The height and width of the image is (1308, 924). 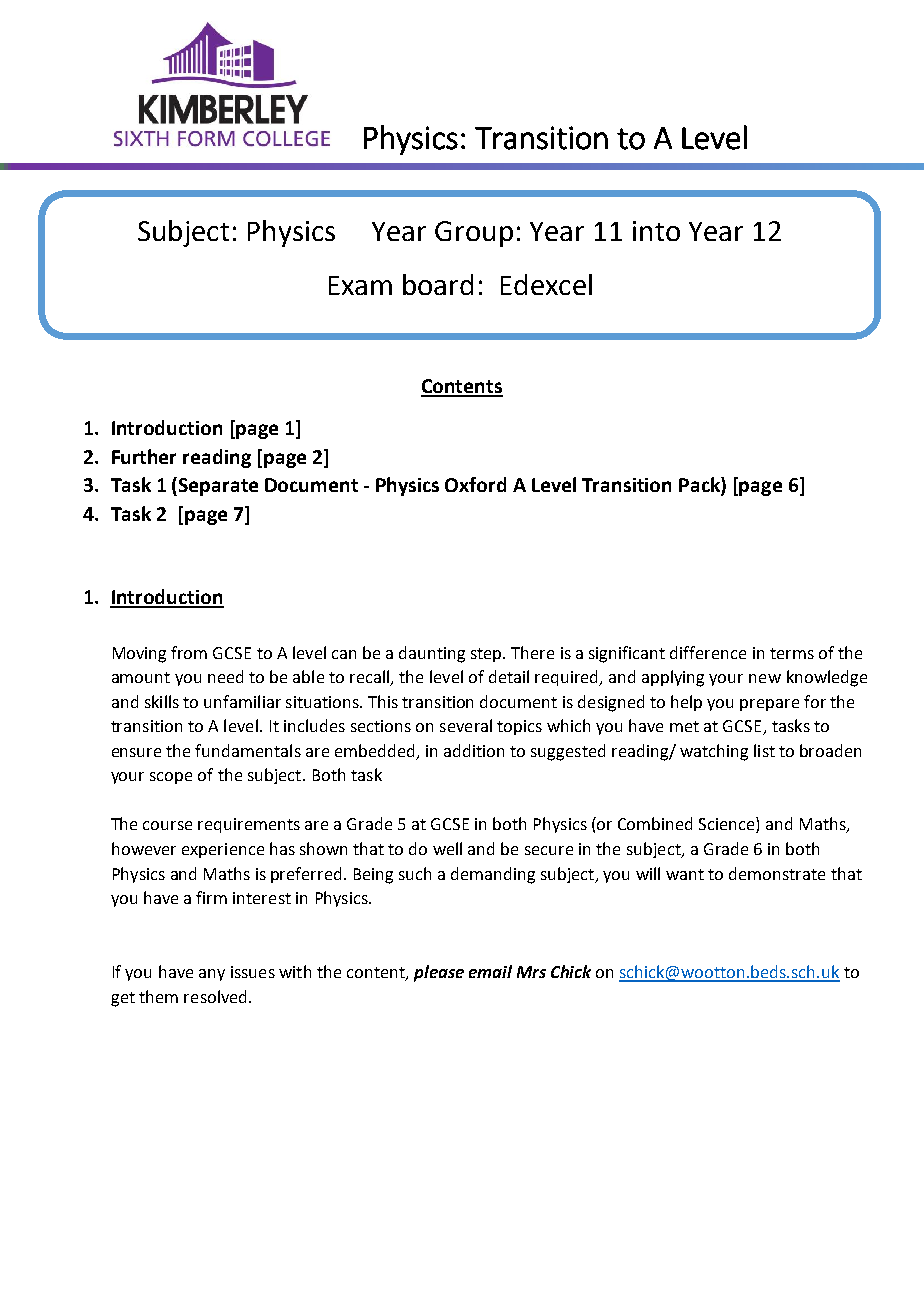 What do you see at coordinates (218, 487) in the image?
I see `Separate` at bounding box center [218, 487].
